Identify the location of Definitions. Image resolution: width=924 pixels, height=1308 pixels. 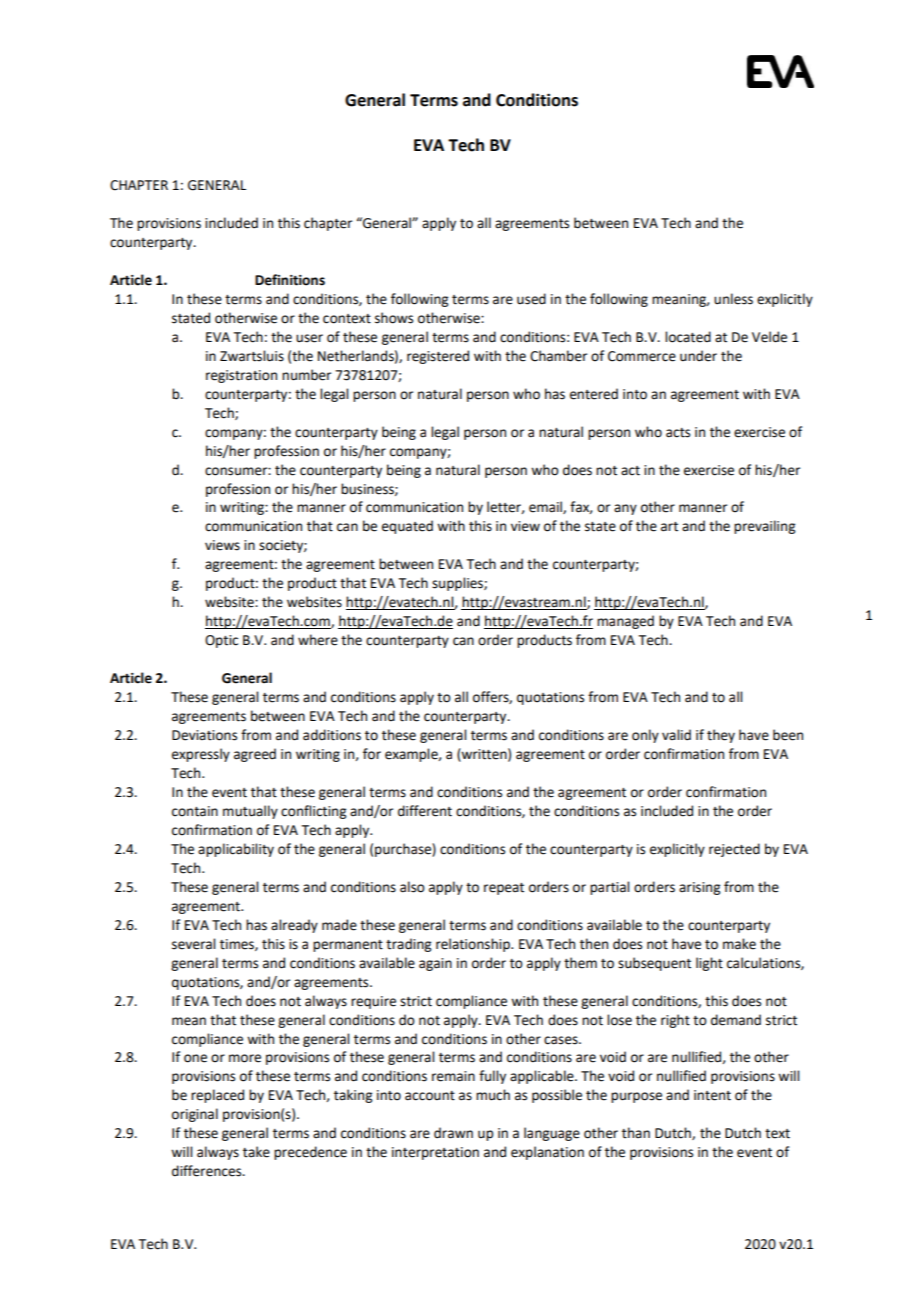
(290, 280).
